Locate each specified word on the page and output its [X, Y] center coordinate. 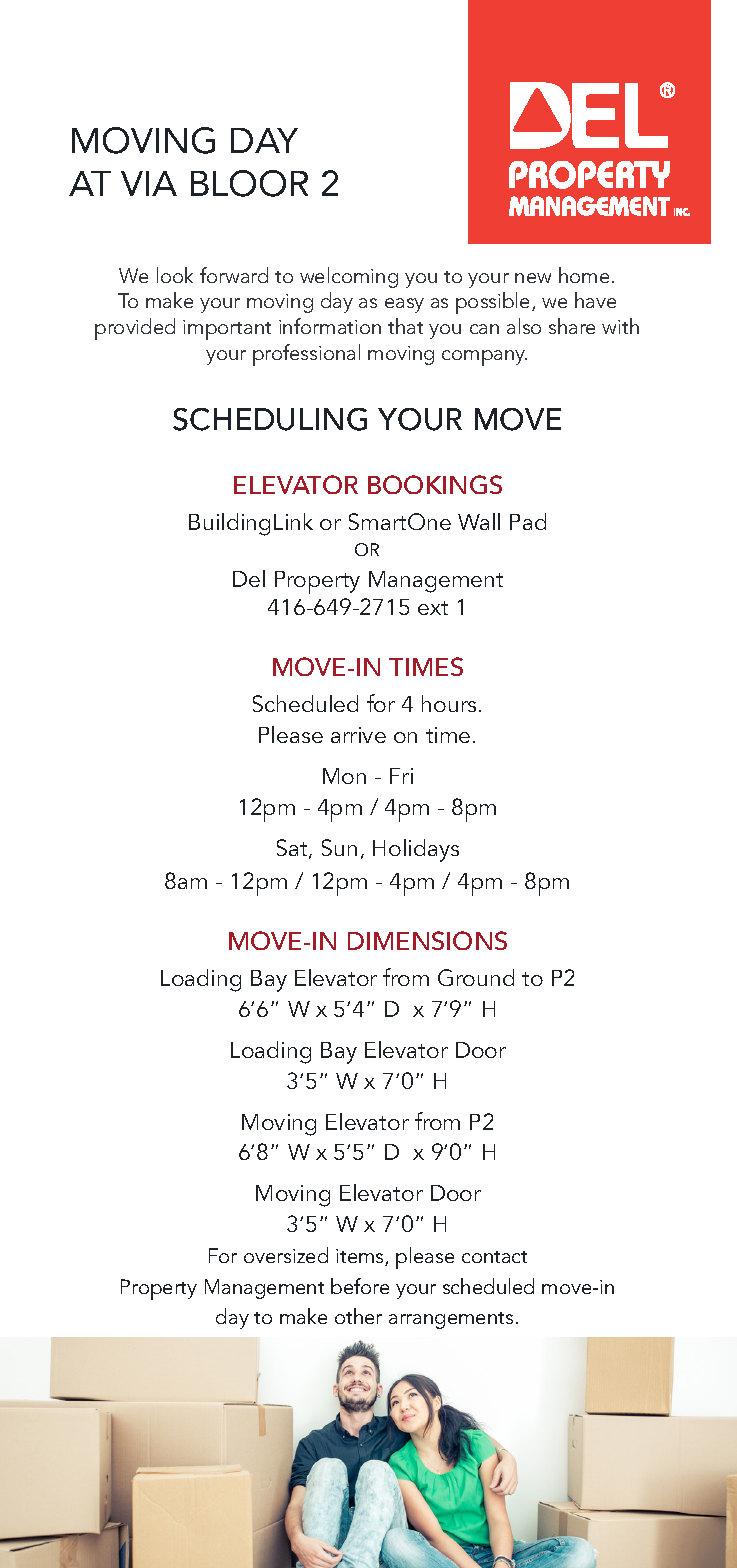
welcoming [349, 277]
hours [449, 703]
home [584, 275]
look [175, 275]
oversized [286, 1255]
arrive [358, 735]
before [360, 1286]
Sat [293, 849]
